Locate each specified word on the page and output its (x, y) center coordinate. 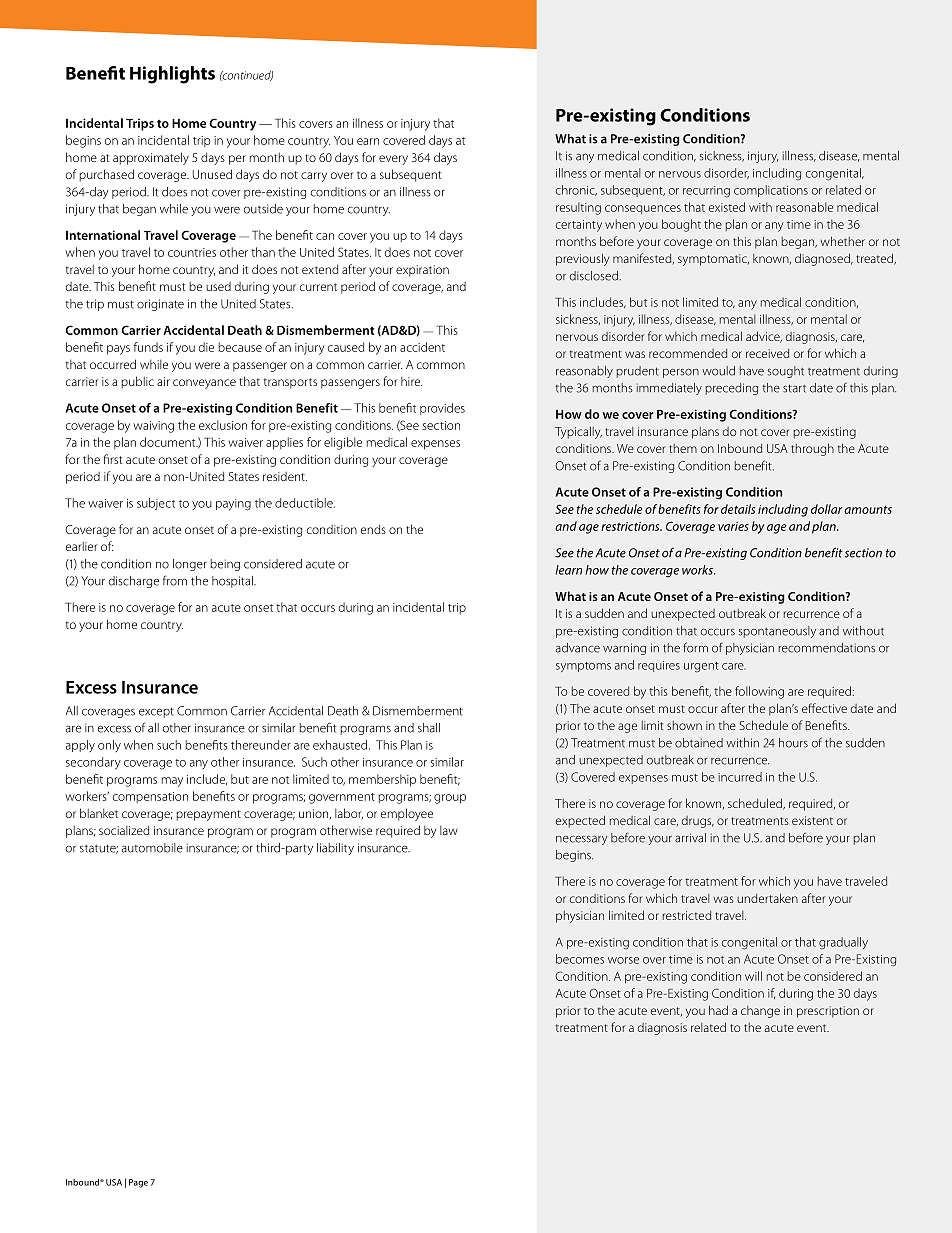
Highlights (172, 75)
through (812, 449)
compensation (150, 797)
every (393, 160)
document (169, 442)
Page (138, 1183)
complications (771, 191)
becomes (580, 959)
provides (442, 409)
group (450, 799)
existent (812, 820)
